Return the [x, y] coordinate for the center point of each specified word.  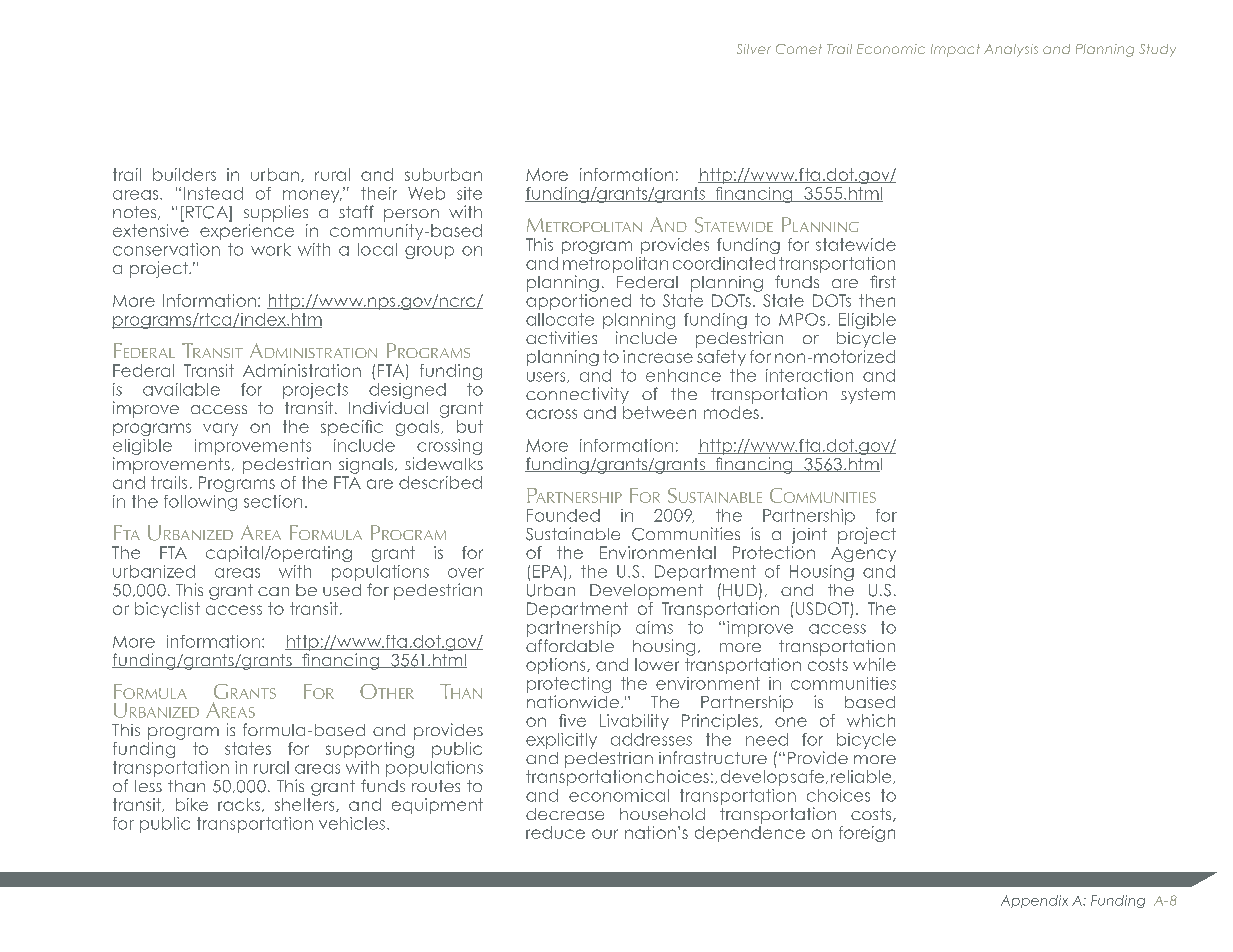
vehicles [352, 823]
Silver [754, 49]
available [181, 389]
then [877, 300]
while [874, 664]
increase [658, 356]
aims [654, 627]
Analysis [1011, 50]
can [273, 591]
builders [184, 174]
